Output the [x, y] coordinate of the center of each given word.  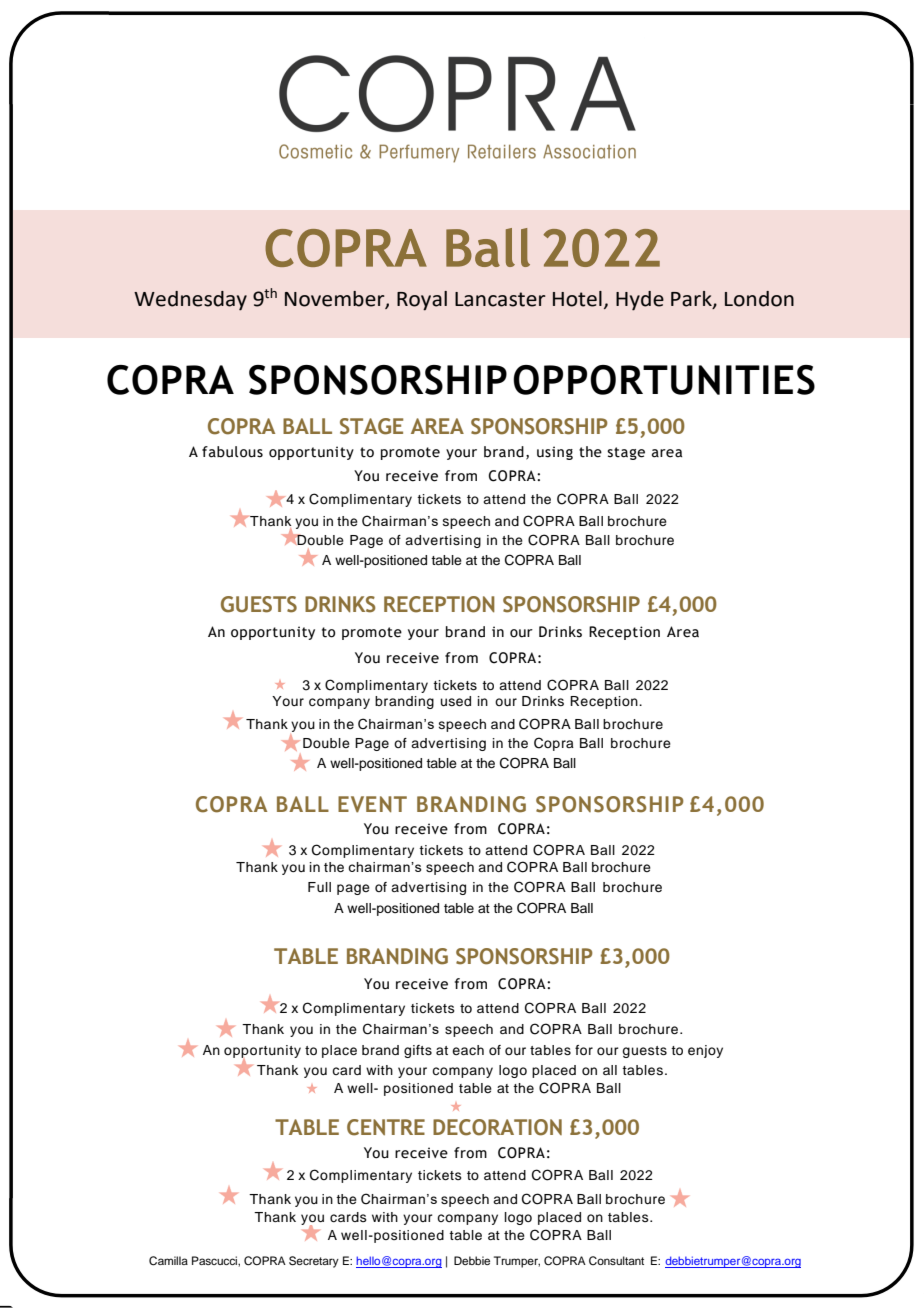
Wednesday [190, 301]
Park [692, 300]
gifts [418, 1051]
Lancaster [500, 299]
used [456, 701]
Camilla [168, 1261]
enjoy [705, 1051]
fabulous [232, 452]
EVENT [372, 804]
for [584, 1050]
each [468, 1050]
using [555, 453]
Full [319, 887]
